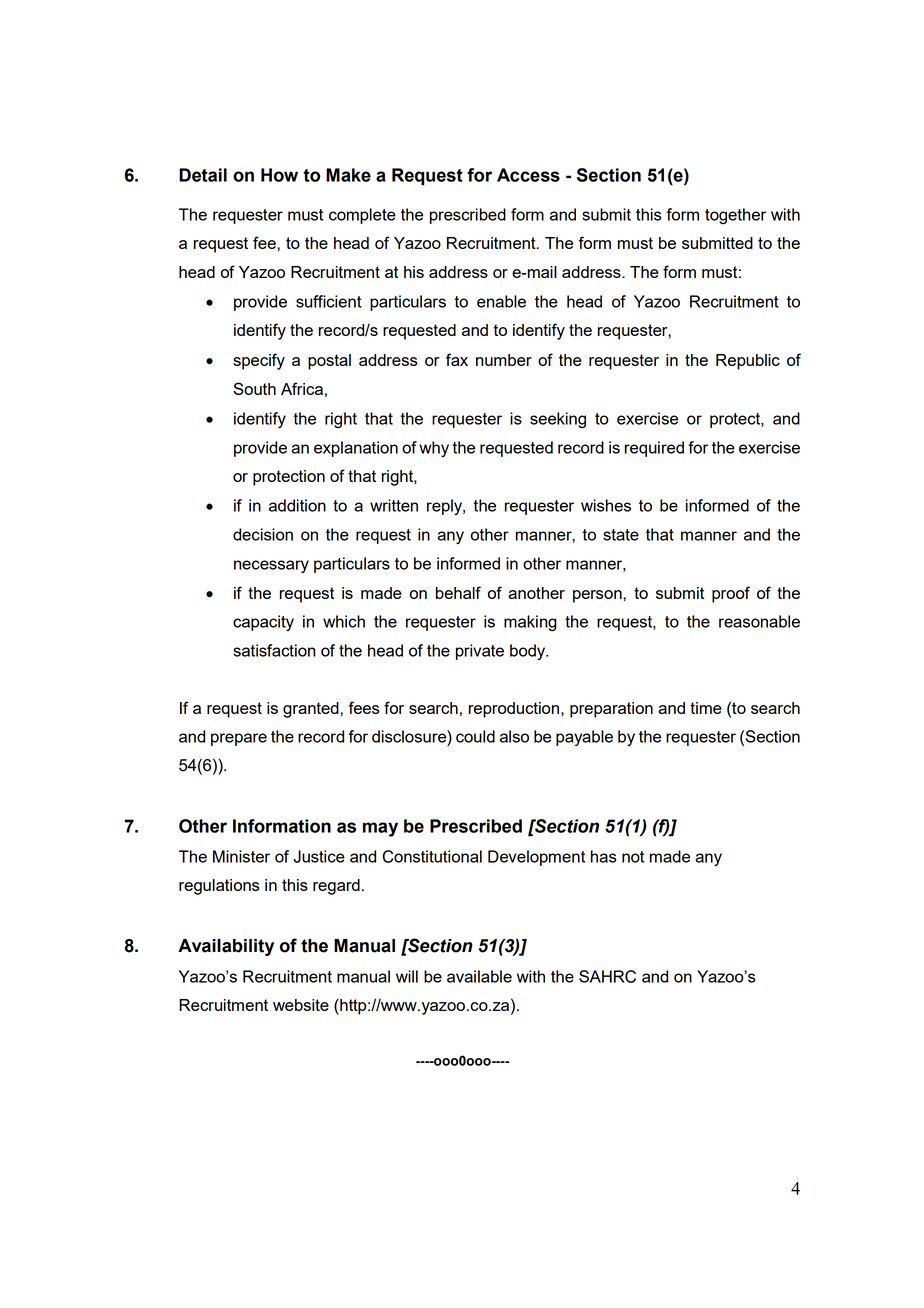 This screenshot has width=924, height=1308. Describe the element at coordinates (731, 594) in the screenshot. I see `proof` at that location.
